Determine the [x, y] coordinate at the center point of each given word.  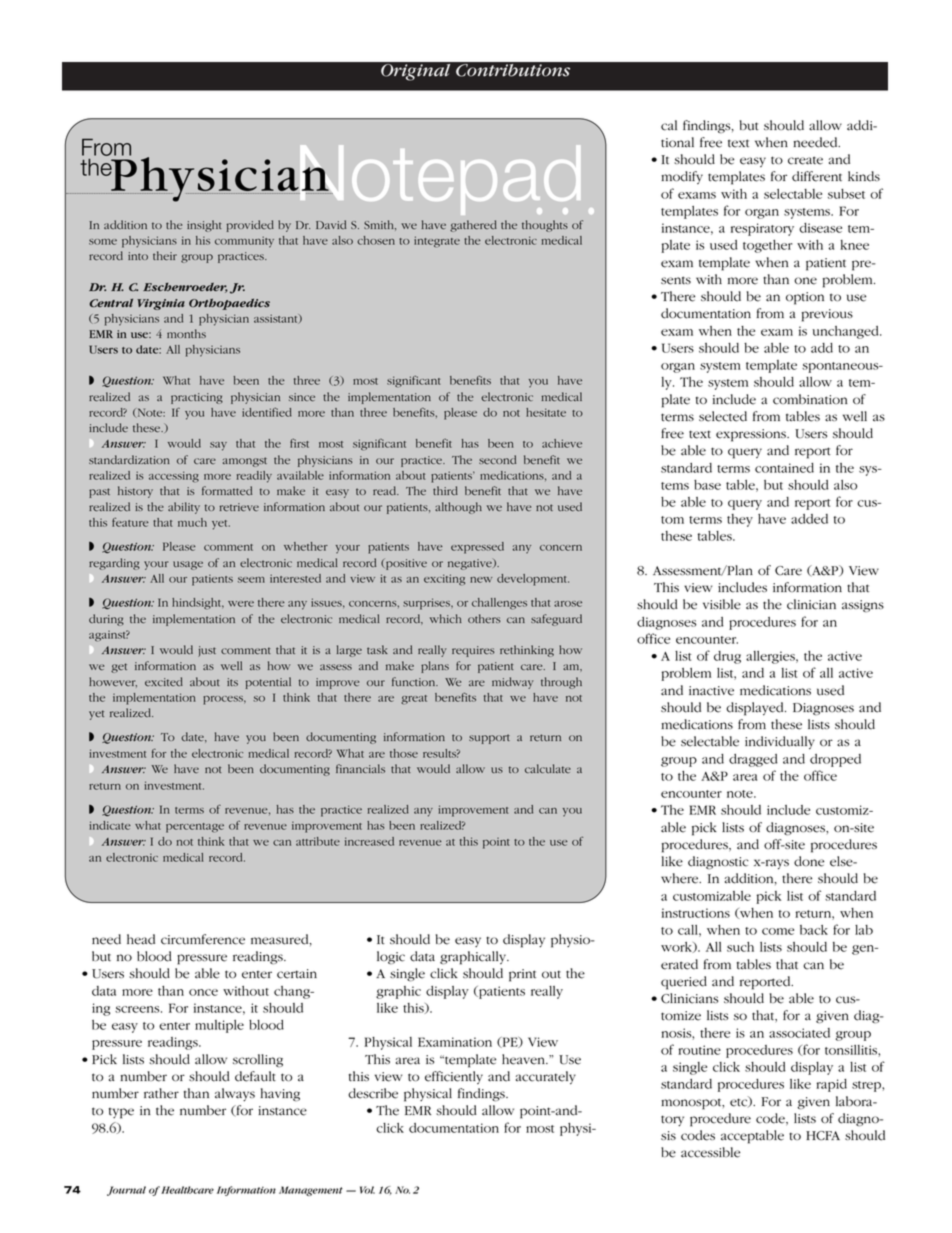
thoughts [545, 226]
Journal [126, 1191]
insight [204, 226]
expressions [752, 435]
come [778, 931]
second [497, 459]
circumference [203, 939]
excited [164, 681]
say [218, 446]
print [522, 975]
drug [727, 657]
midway [513, 683]
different [817, 176]
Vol [367, 1190]
